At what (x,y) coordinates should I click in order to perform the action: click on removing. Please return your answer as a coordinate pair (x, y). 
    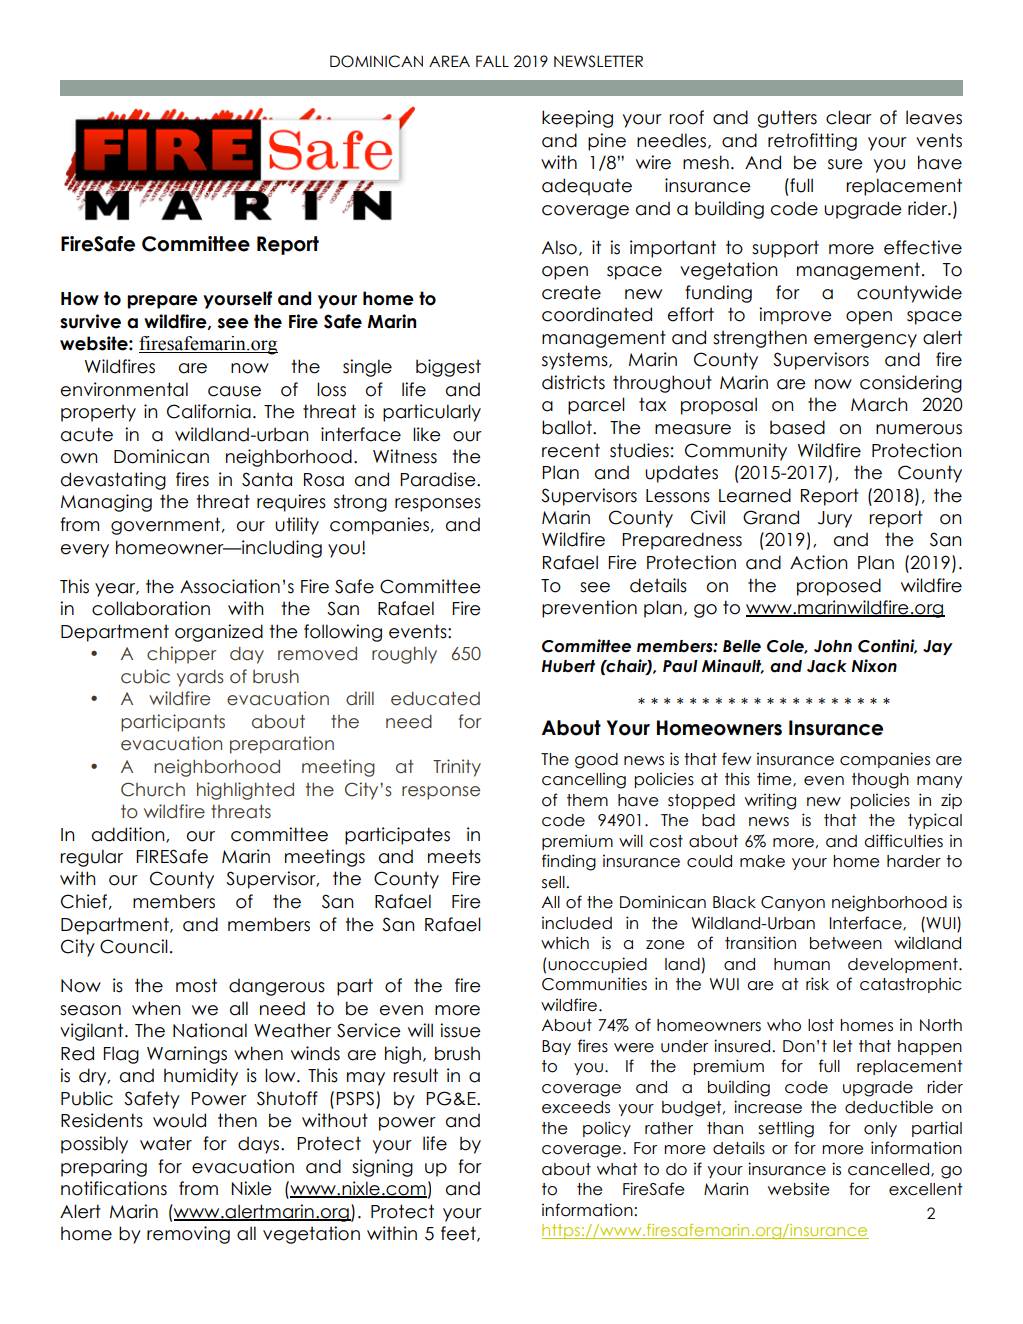
    Looking at the image, I should click on (188, 1235).
